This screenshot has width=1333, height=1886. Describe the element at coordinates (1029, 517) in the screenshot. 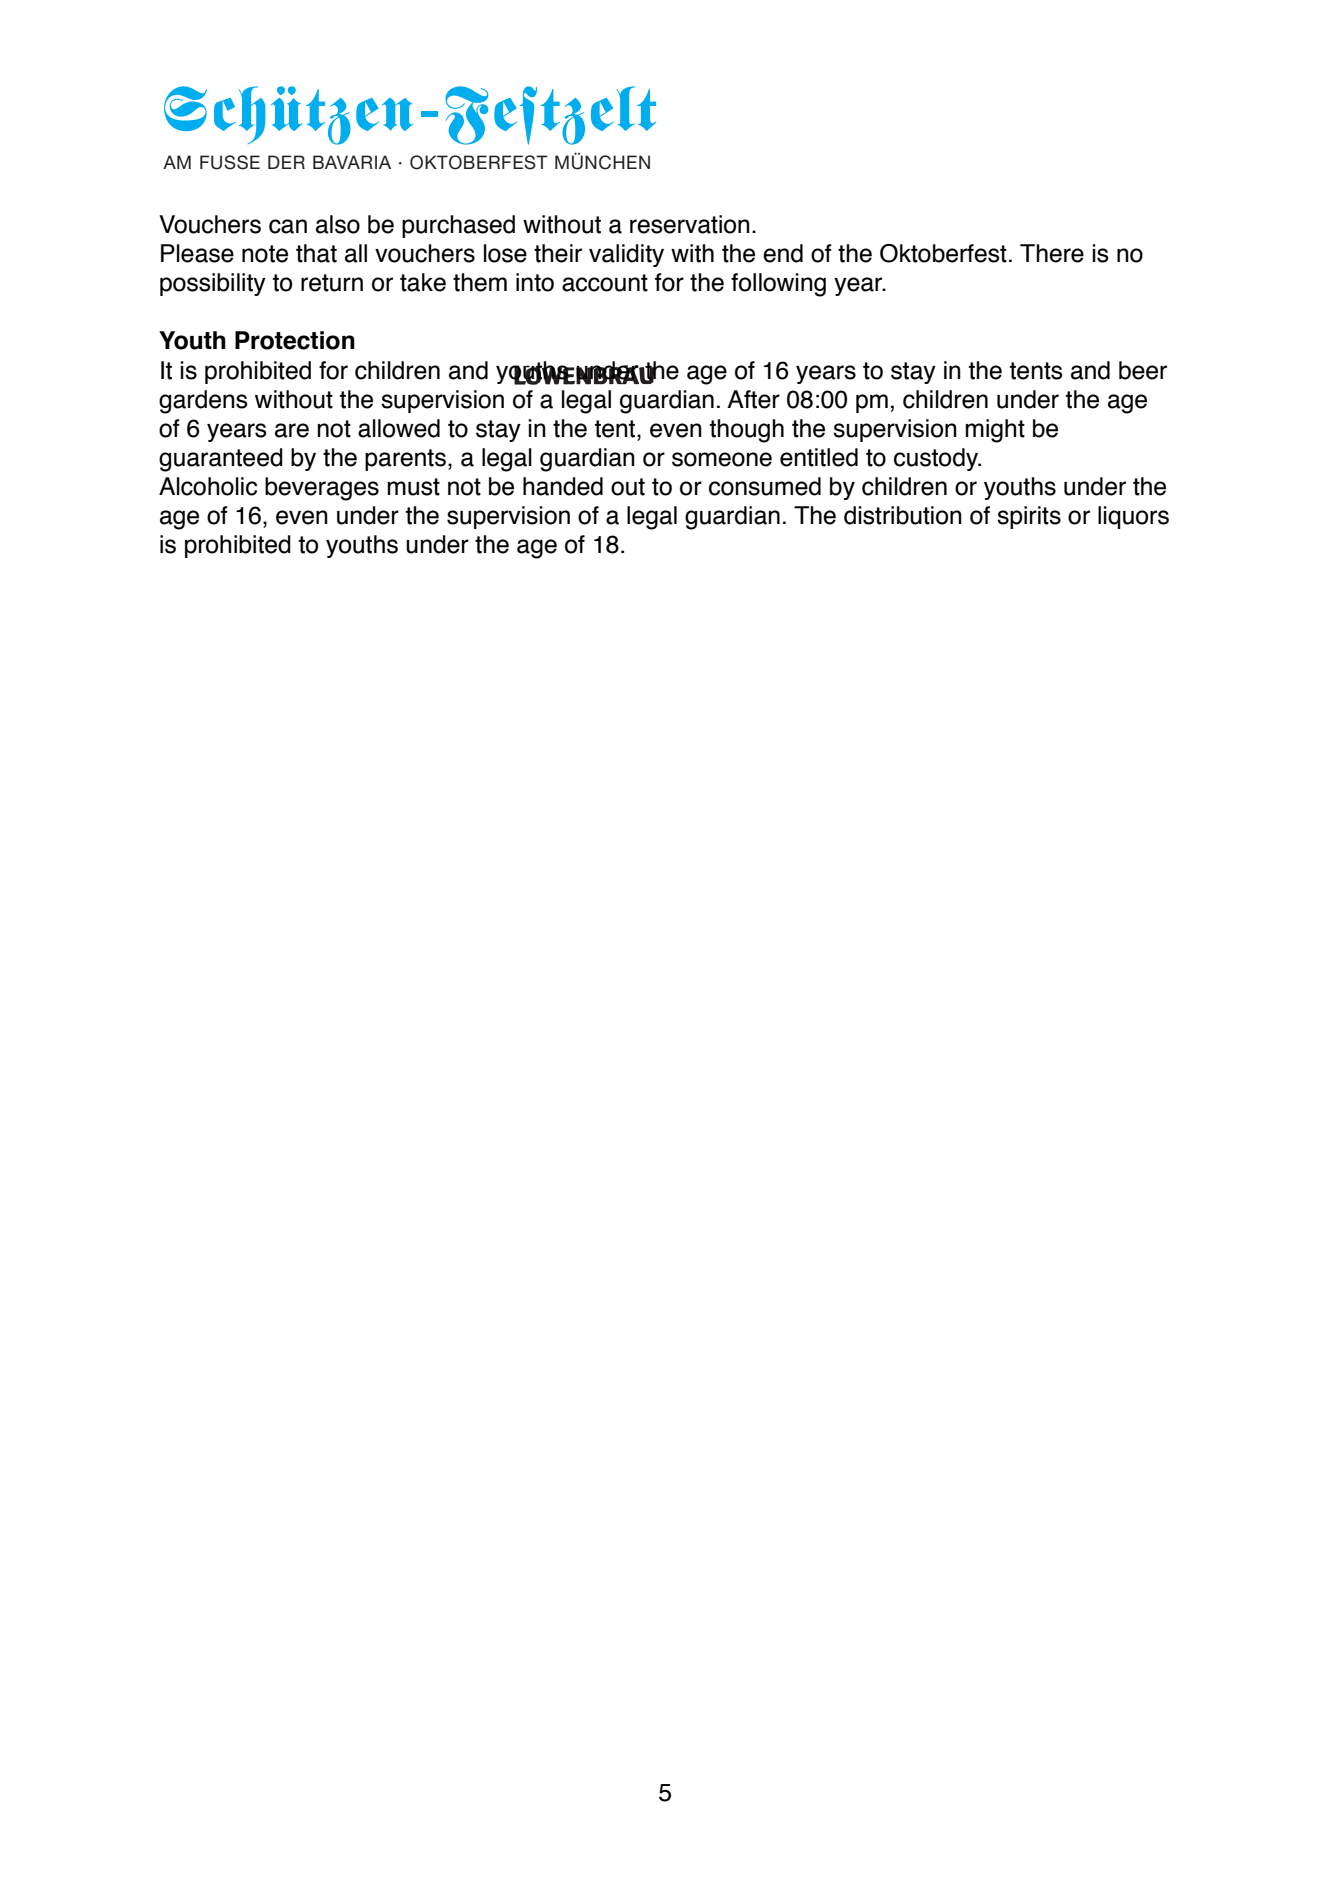

I see `spirits` at that location.
